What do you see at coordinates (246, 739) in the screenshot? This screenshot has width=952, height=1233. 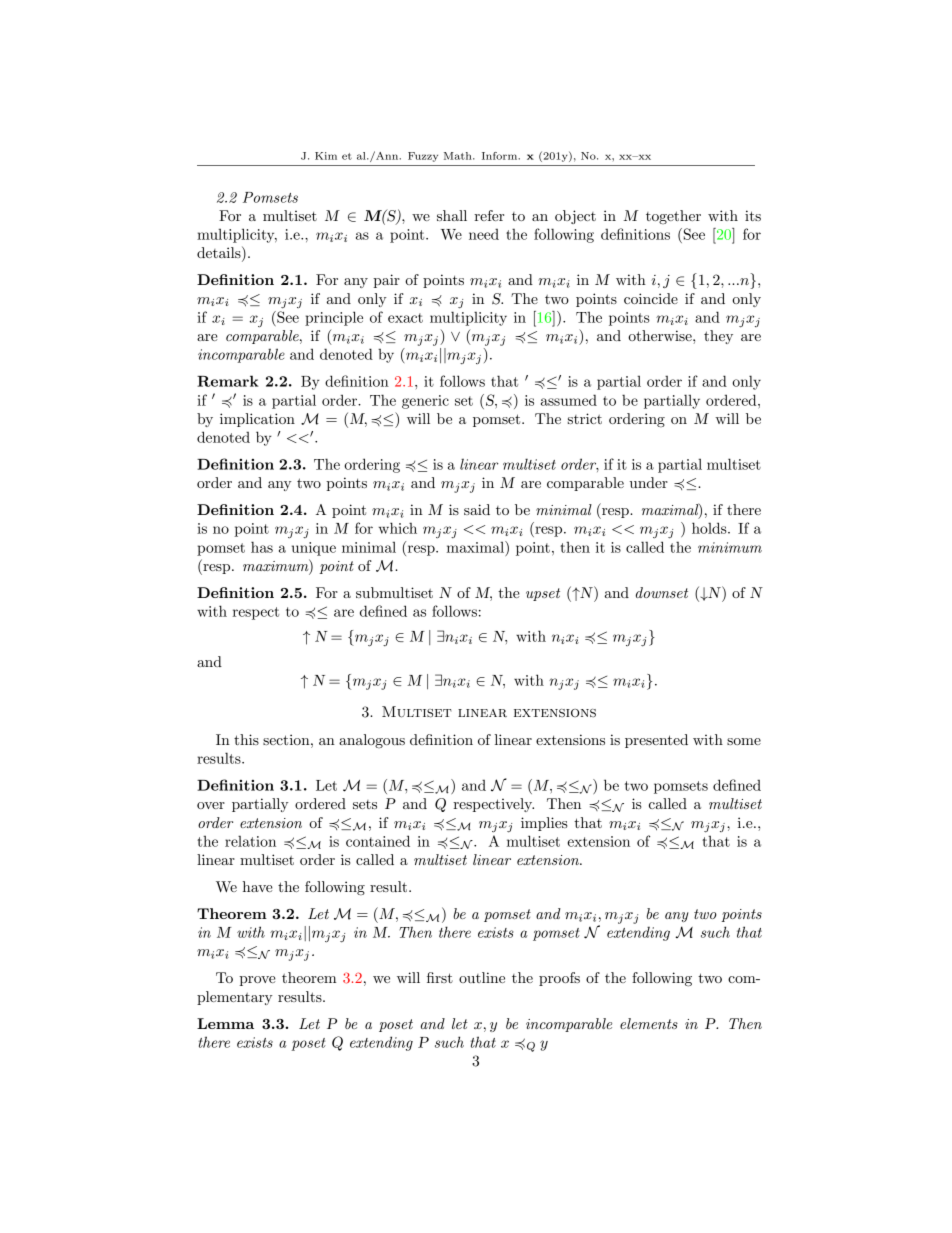 I see `this` at bounding box center [246, 739].
